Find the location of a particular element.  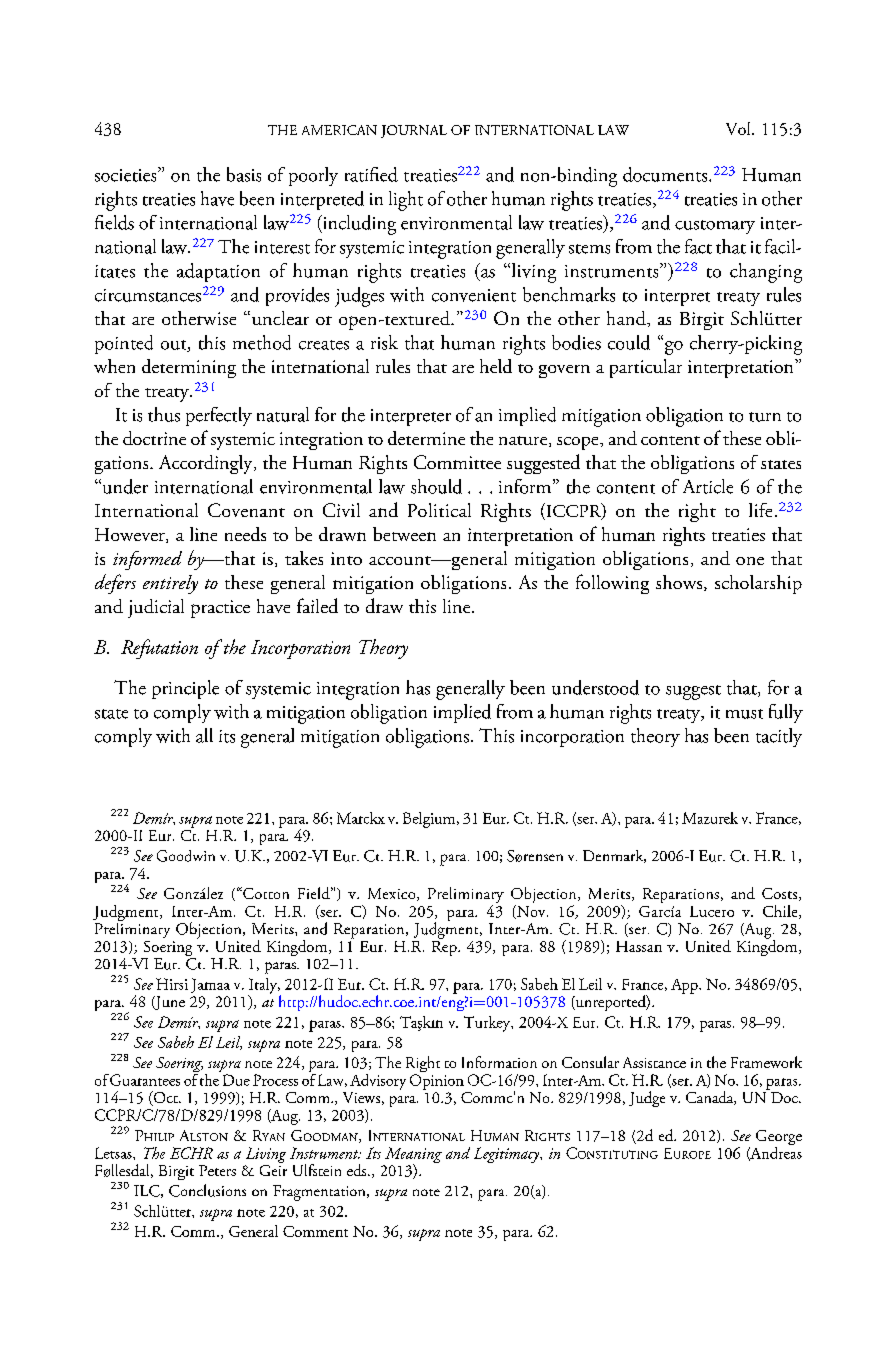

Meaning is located at coordinates (413, 1156).
